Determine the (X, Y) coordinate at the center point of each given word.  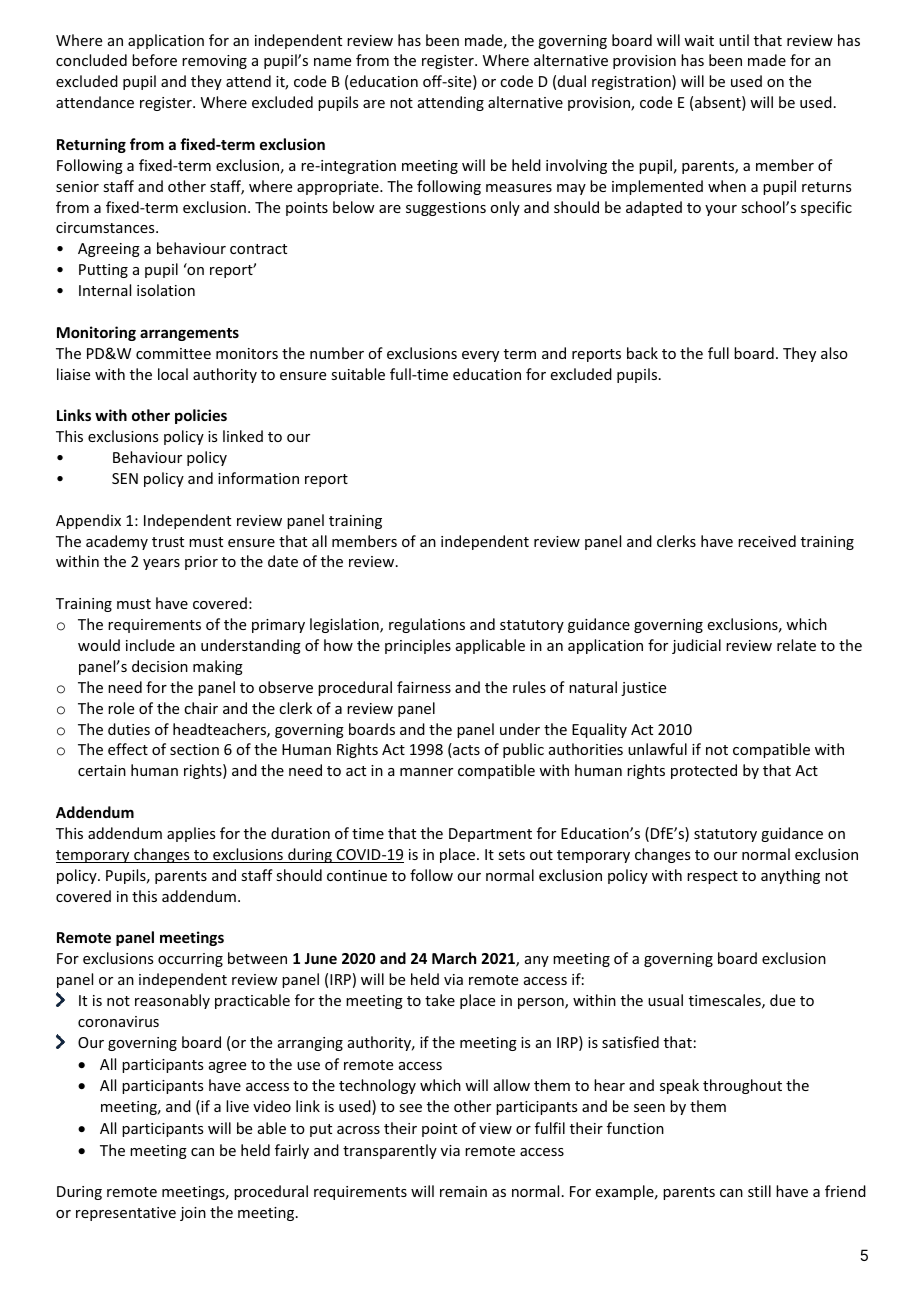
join (193, 1214)
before (154, 60)
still (759, 1191)
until (734, 40)
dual (572, 81)
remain (463, 1191)
